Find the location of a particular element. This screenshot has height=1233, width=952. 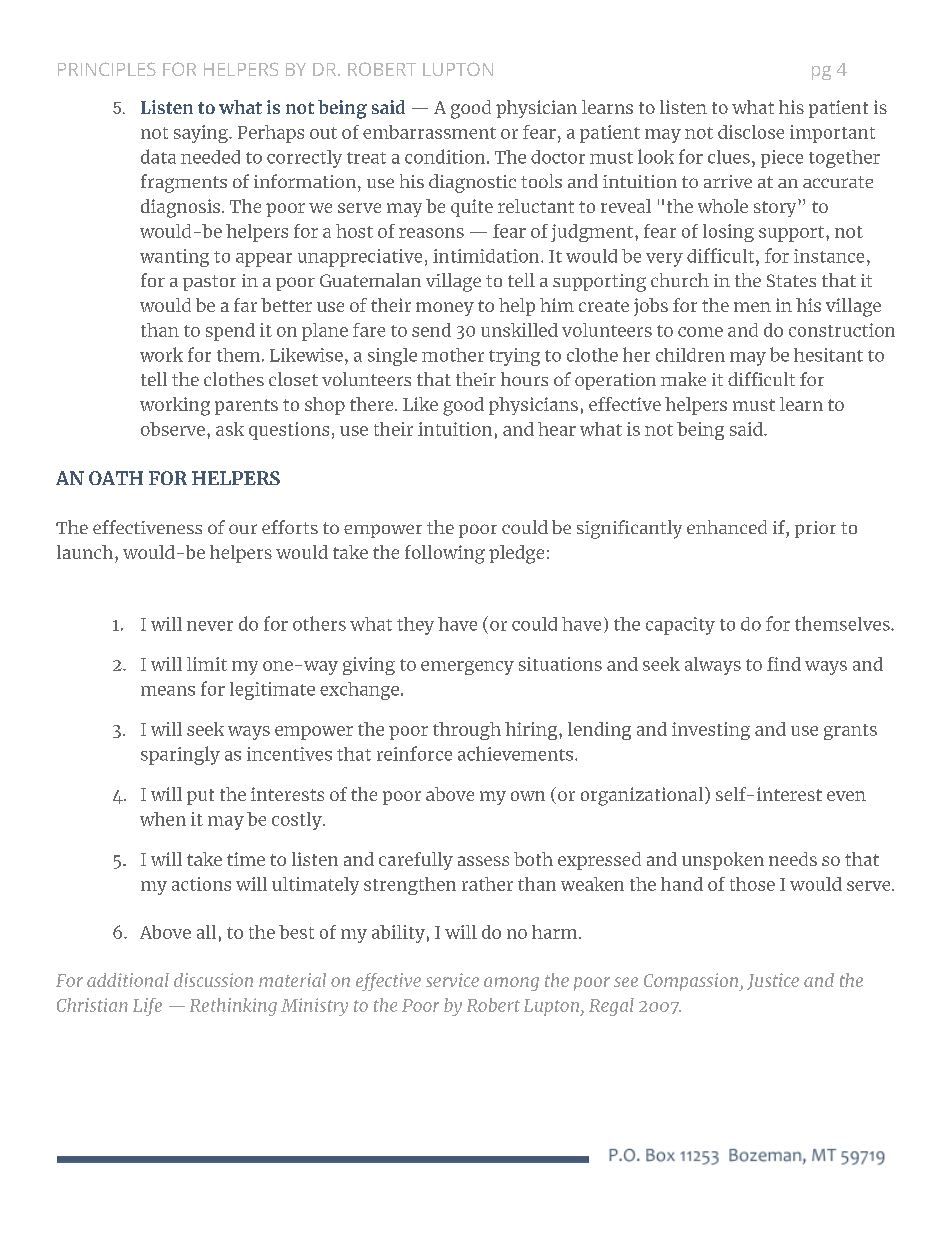

Justice is located at coordinates (773, 981).
